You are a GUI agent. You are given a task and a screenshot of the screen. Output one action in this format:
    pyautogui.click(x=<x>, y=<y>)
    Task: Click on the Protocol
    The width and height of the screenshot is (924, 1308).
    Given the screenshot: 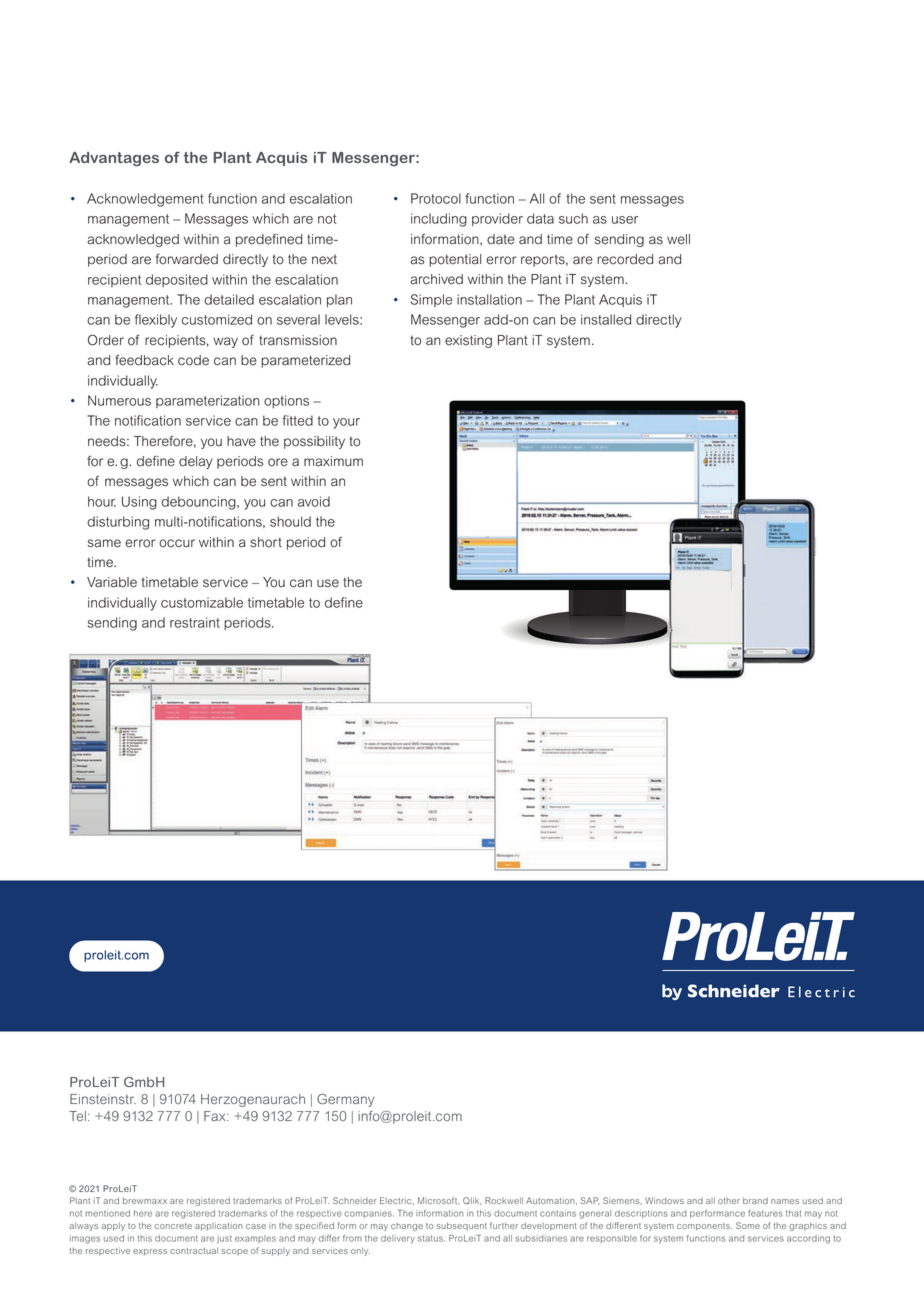 What is the action you would take?
    pyautogui.click(x=436, y=198)
